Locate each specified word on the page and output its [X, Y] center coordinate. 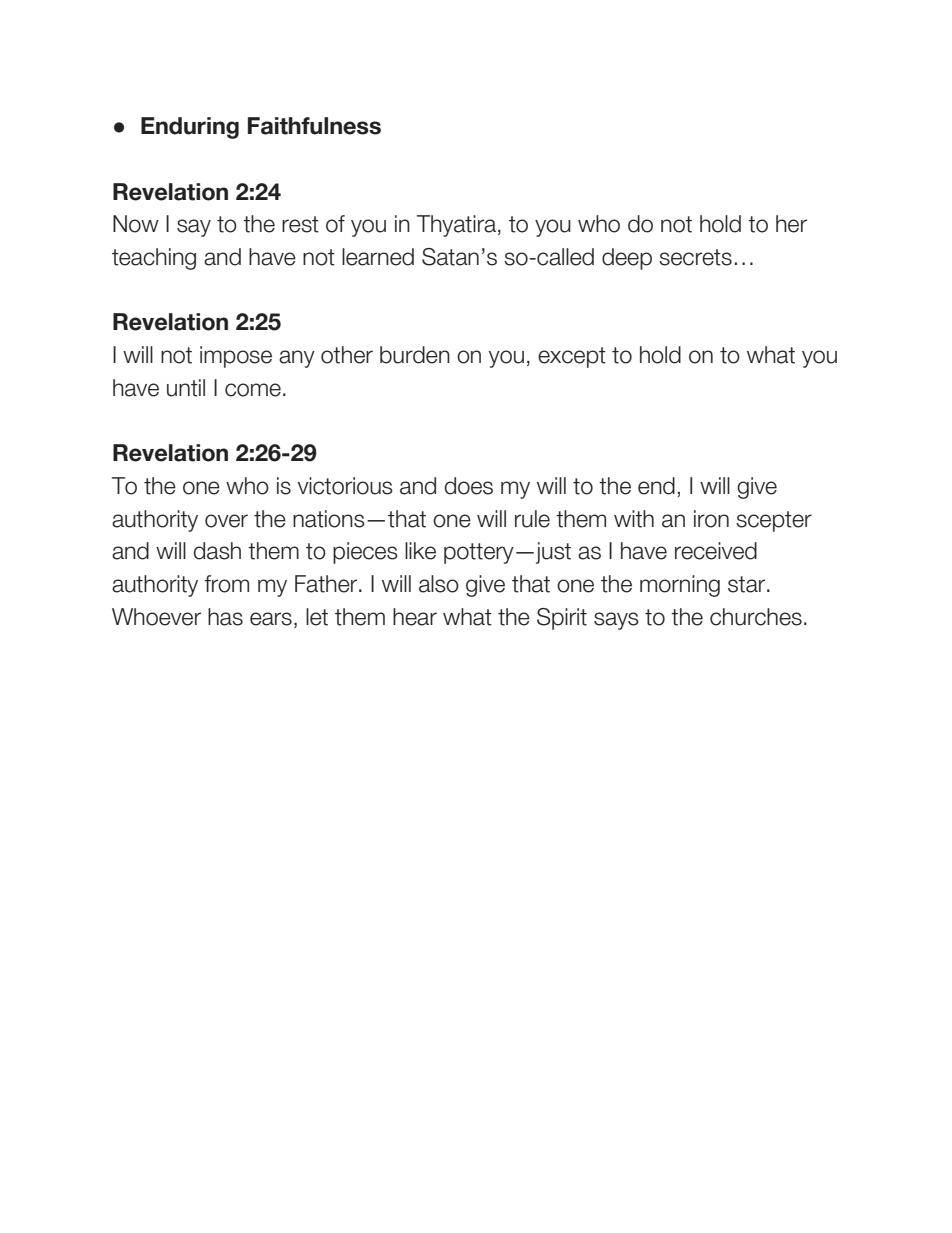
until [186, 388]
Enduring [190, 128]
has [225, 617]
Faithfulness [314, 126]
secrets [695, 257]
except [572, 357]
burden [415, 355]
